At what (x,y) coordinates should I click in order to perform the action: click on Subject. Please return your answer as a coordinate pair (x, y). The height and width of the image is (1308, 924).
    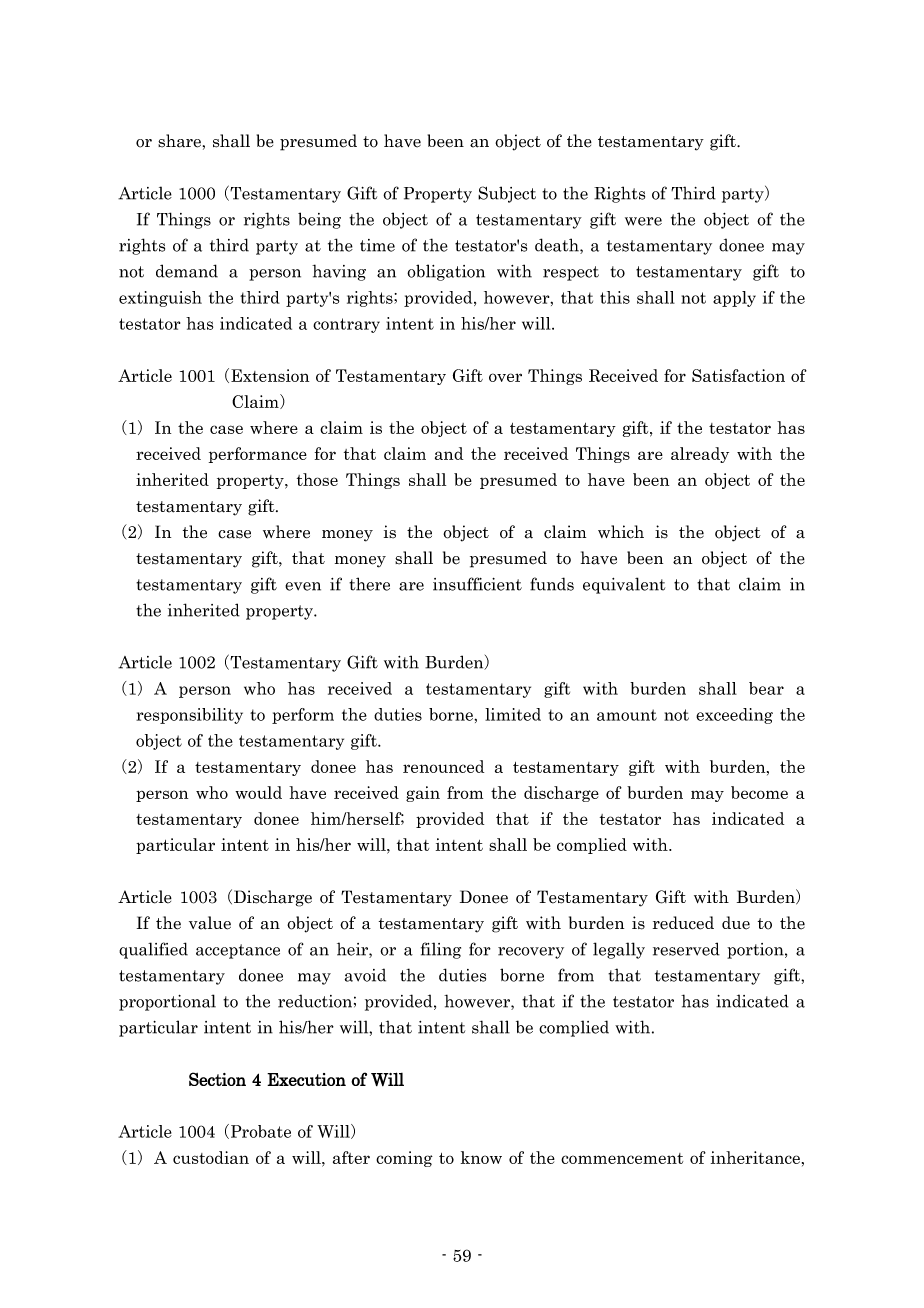
    Looking at the image, I should click on (507, 194).
